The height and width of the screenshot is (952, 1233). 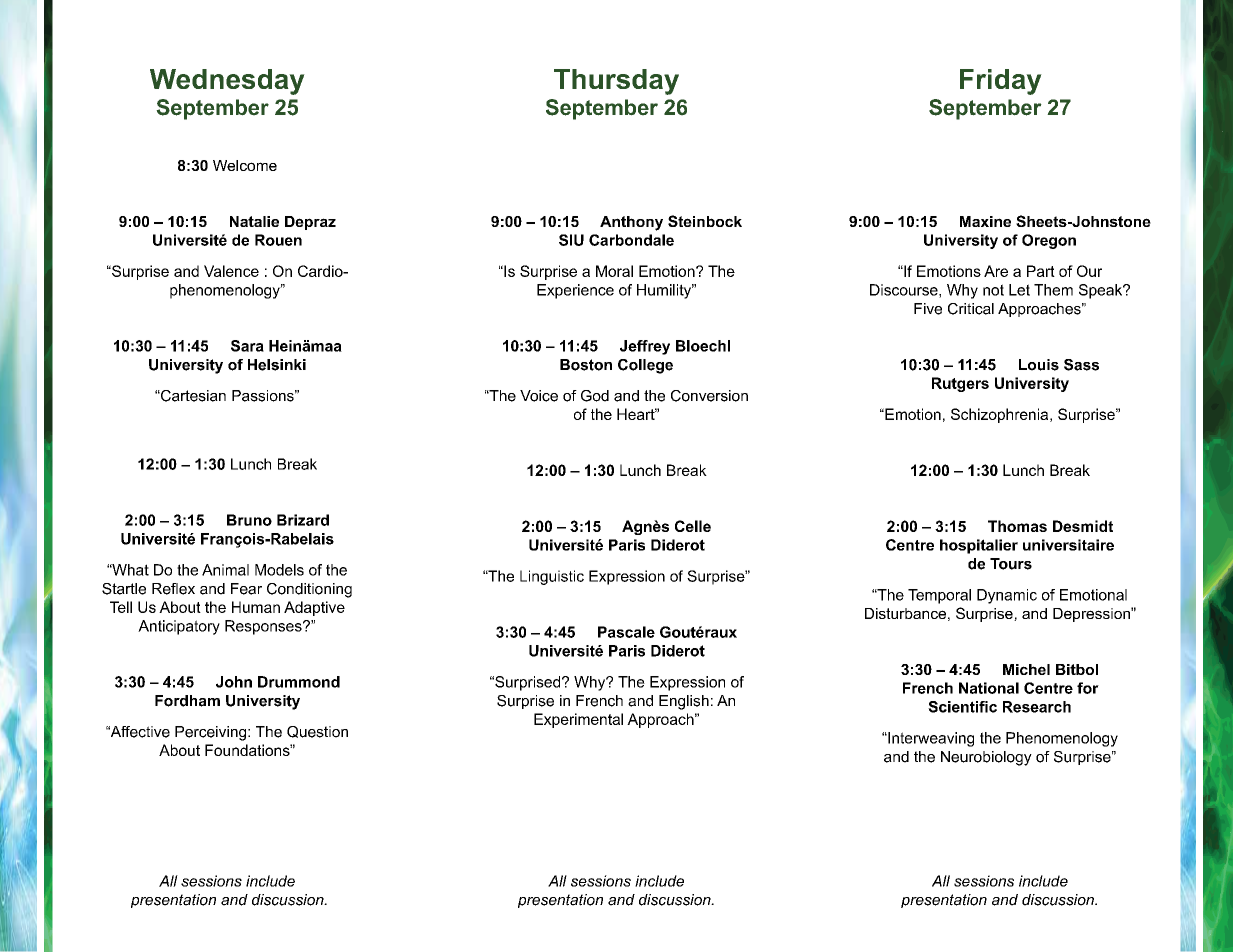 I want to click on Wednesday, so click(x=227, y=82).
